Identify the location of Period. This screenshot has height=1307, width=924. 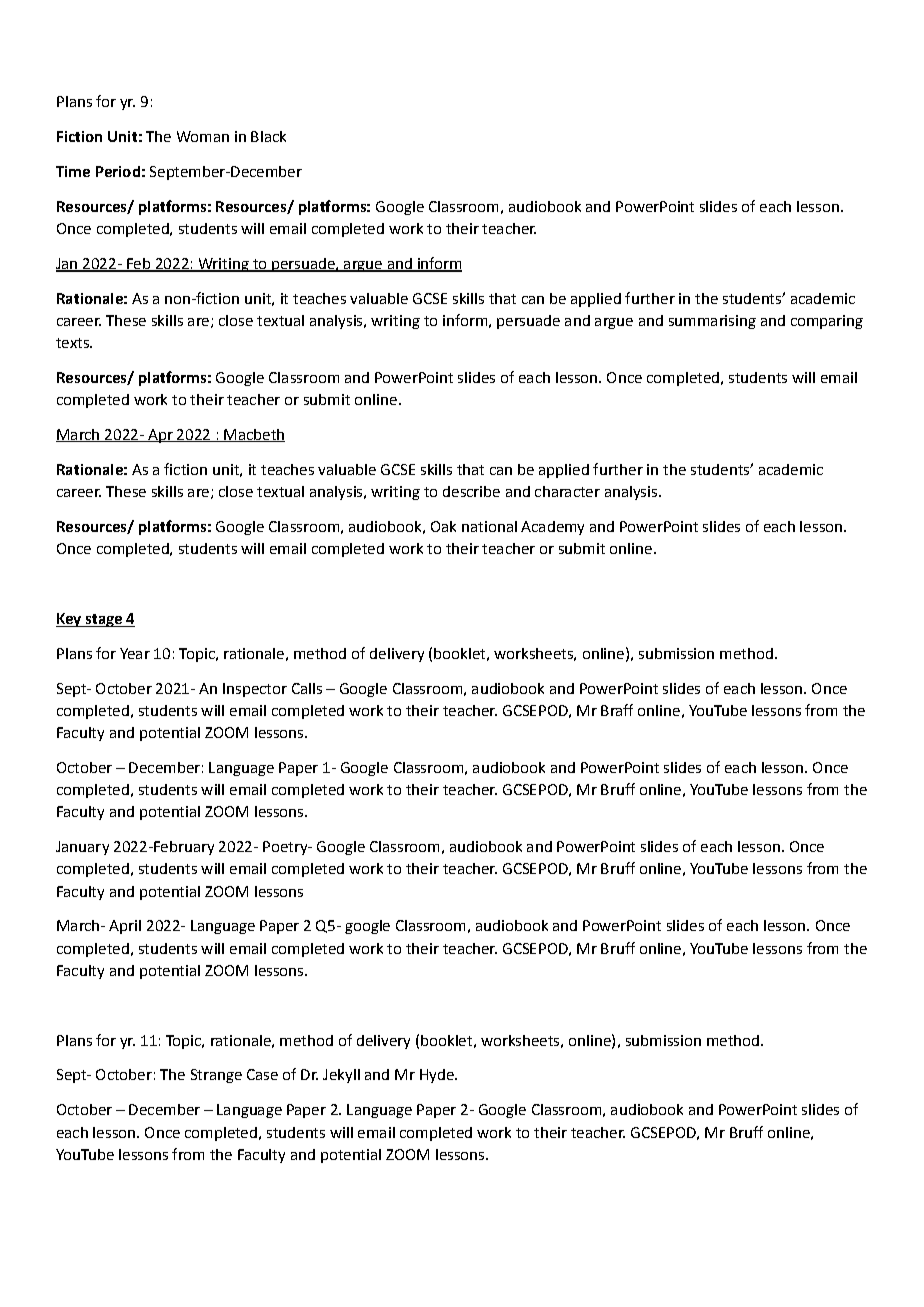
(118, 171).
